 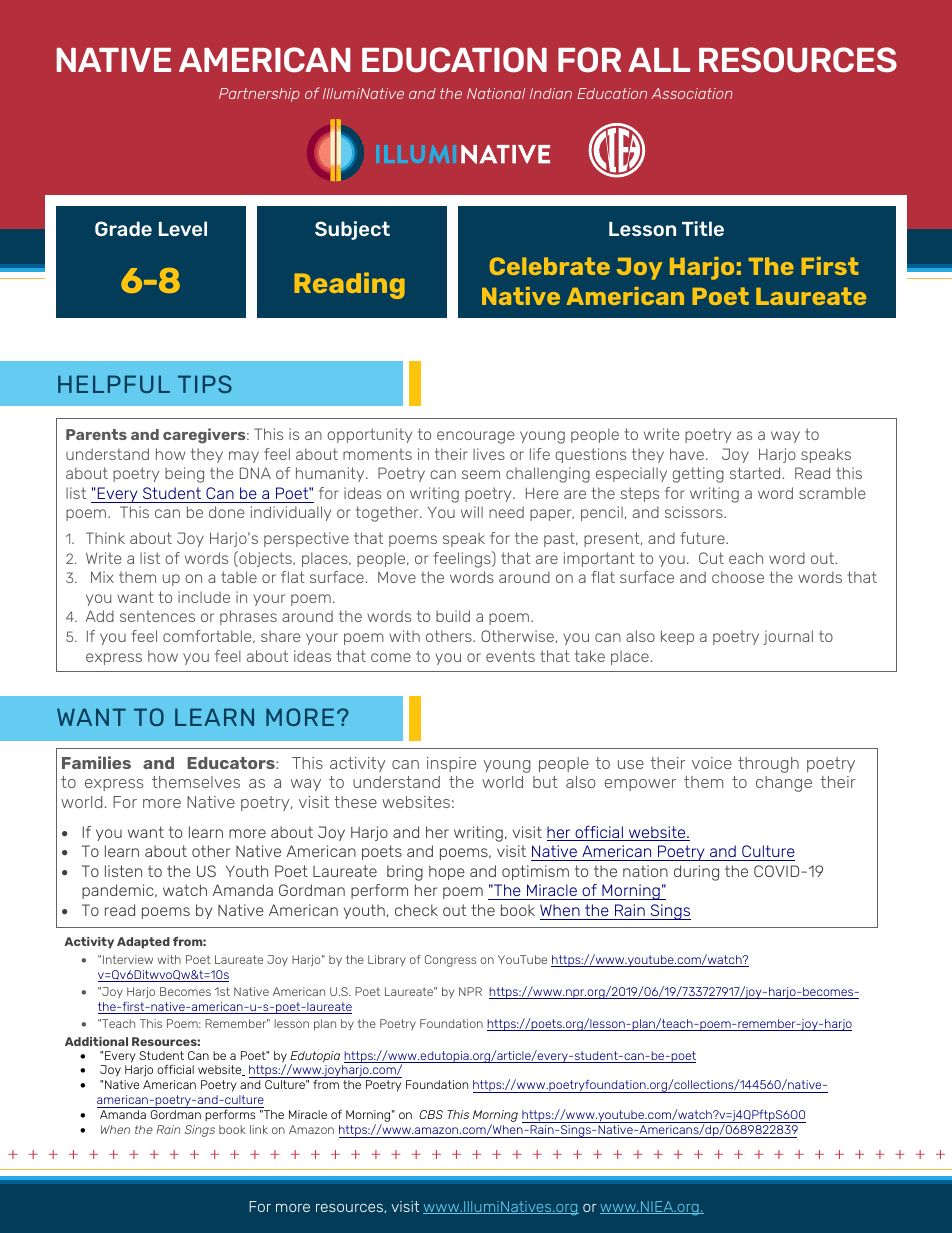 What do you see at coordinates (259, 95) in the page?
I see `Partnership` at bounding box center [259, 95].
